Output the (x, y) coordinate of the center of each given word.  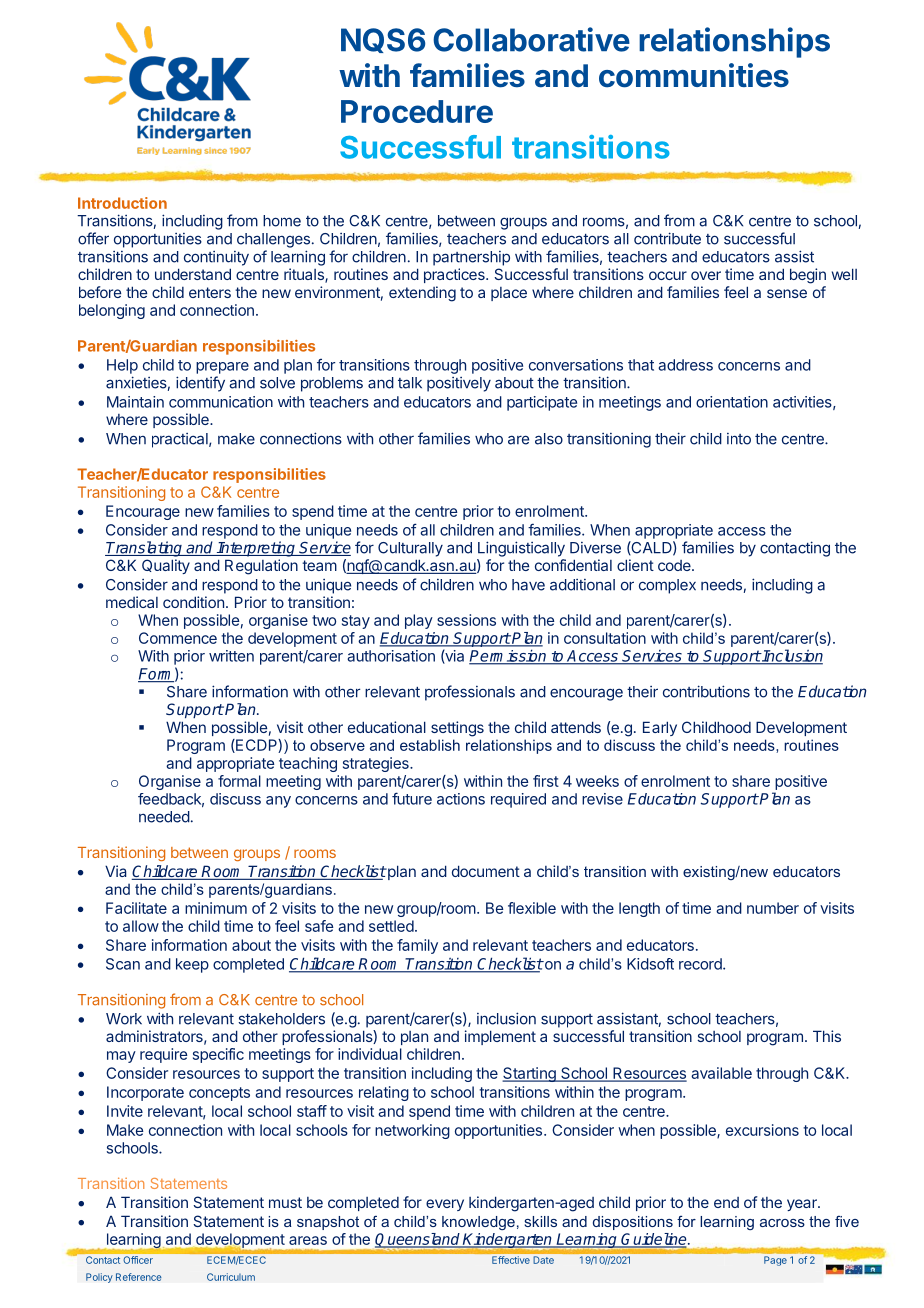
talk (410, 383)
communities (694, 75)
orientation (732, 402)
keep (192, 965)
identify (200, 384)
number (773, 908)
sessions (466, 620)
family (417, 946)
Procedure (417, 111)
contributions (706, 691)
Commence (178, 638)
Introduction (122, 203)
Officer (138, 1260)
